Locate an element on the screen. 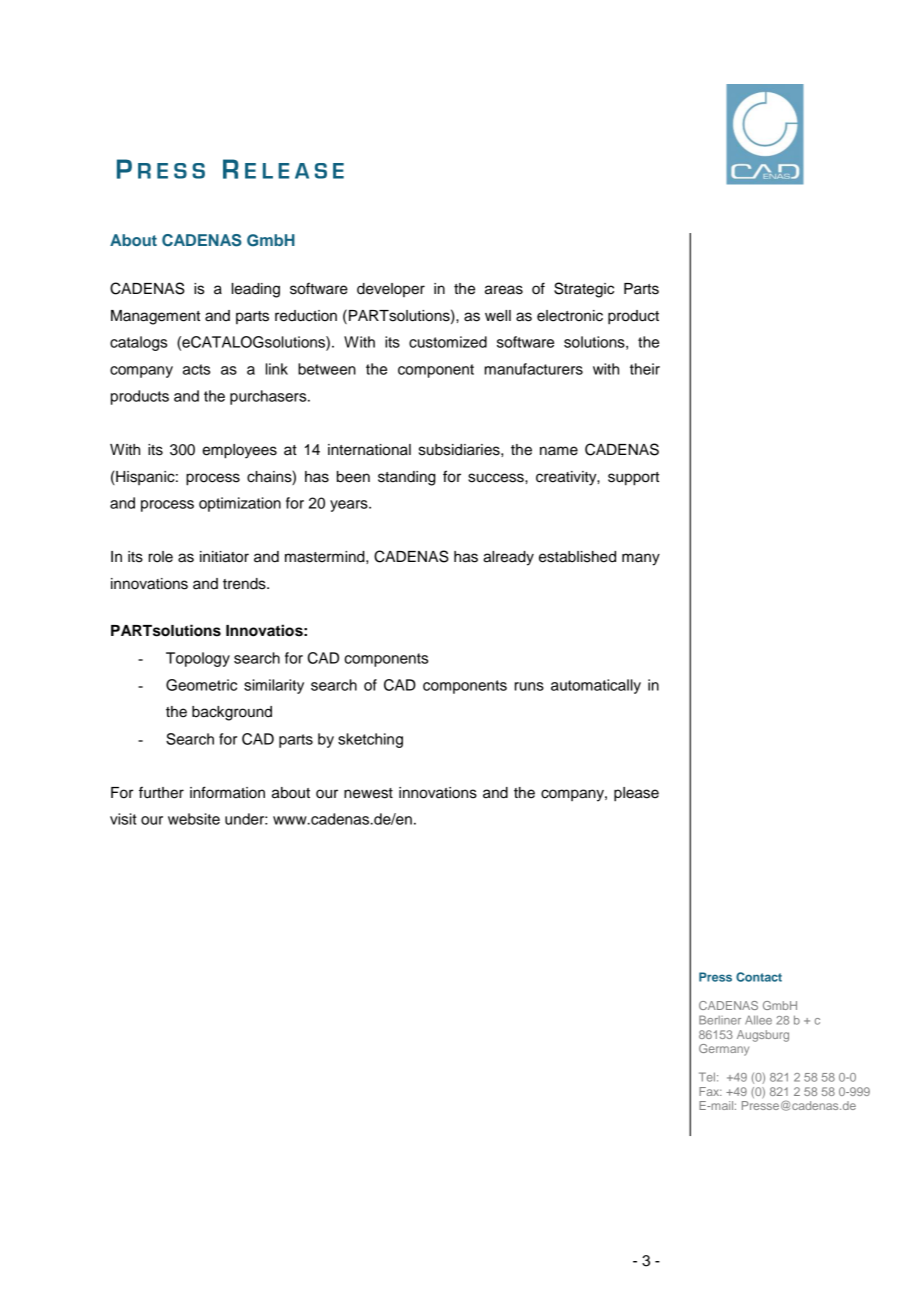 The image size is (924, 1308). please is located at coordinates (636, 794).
